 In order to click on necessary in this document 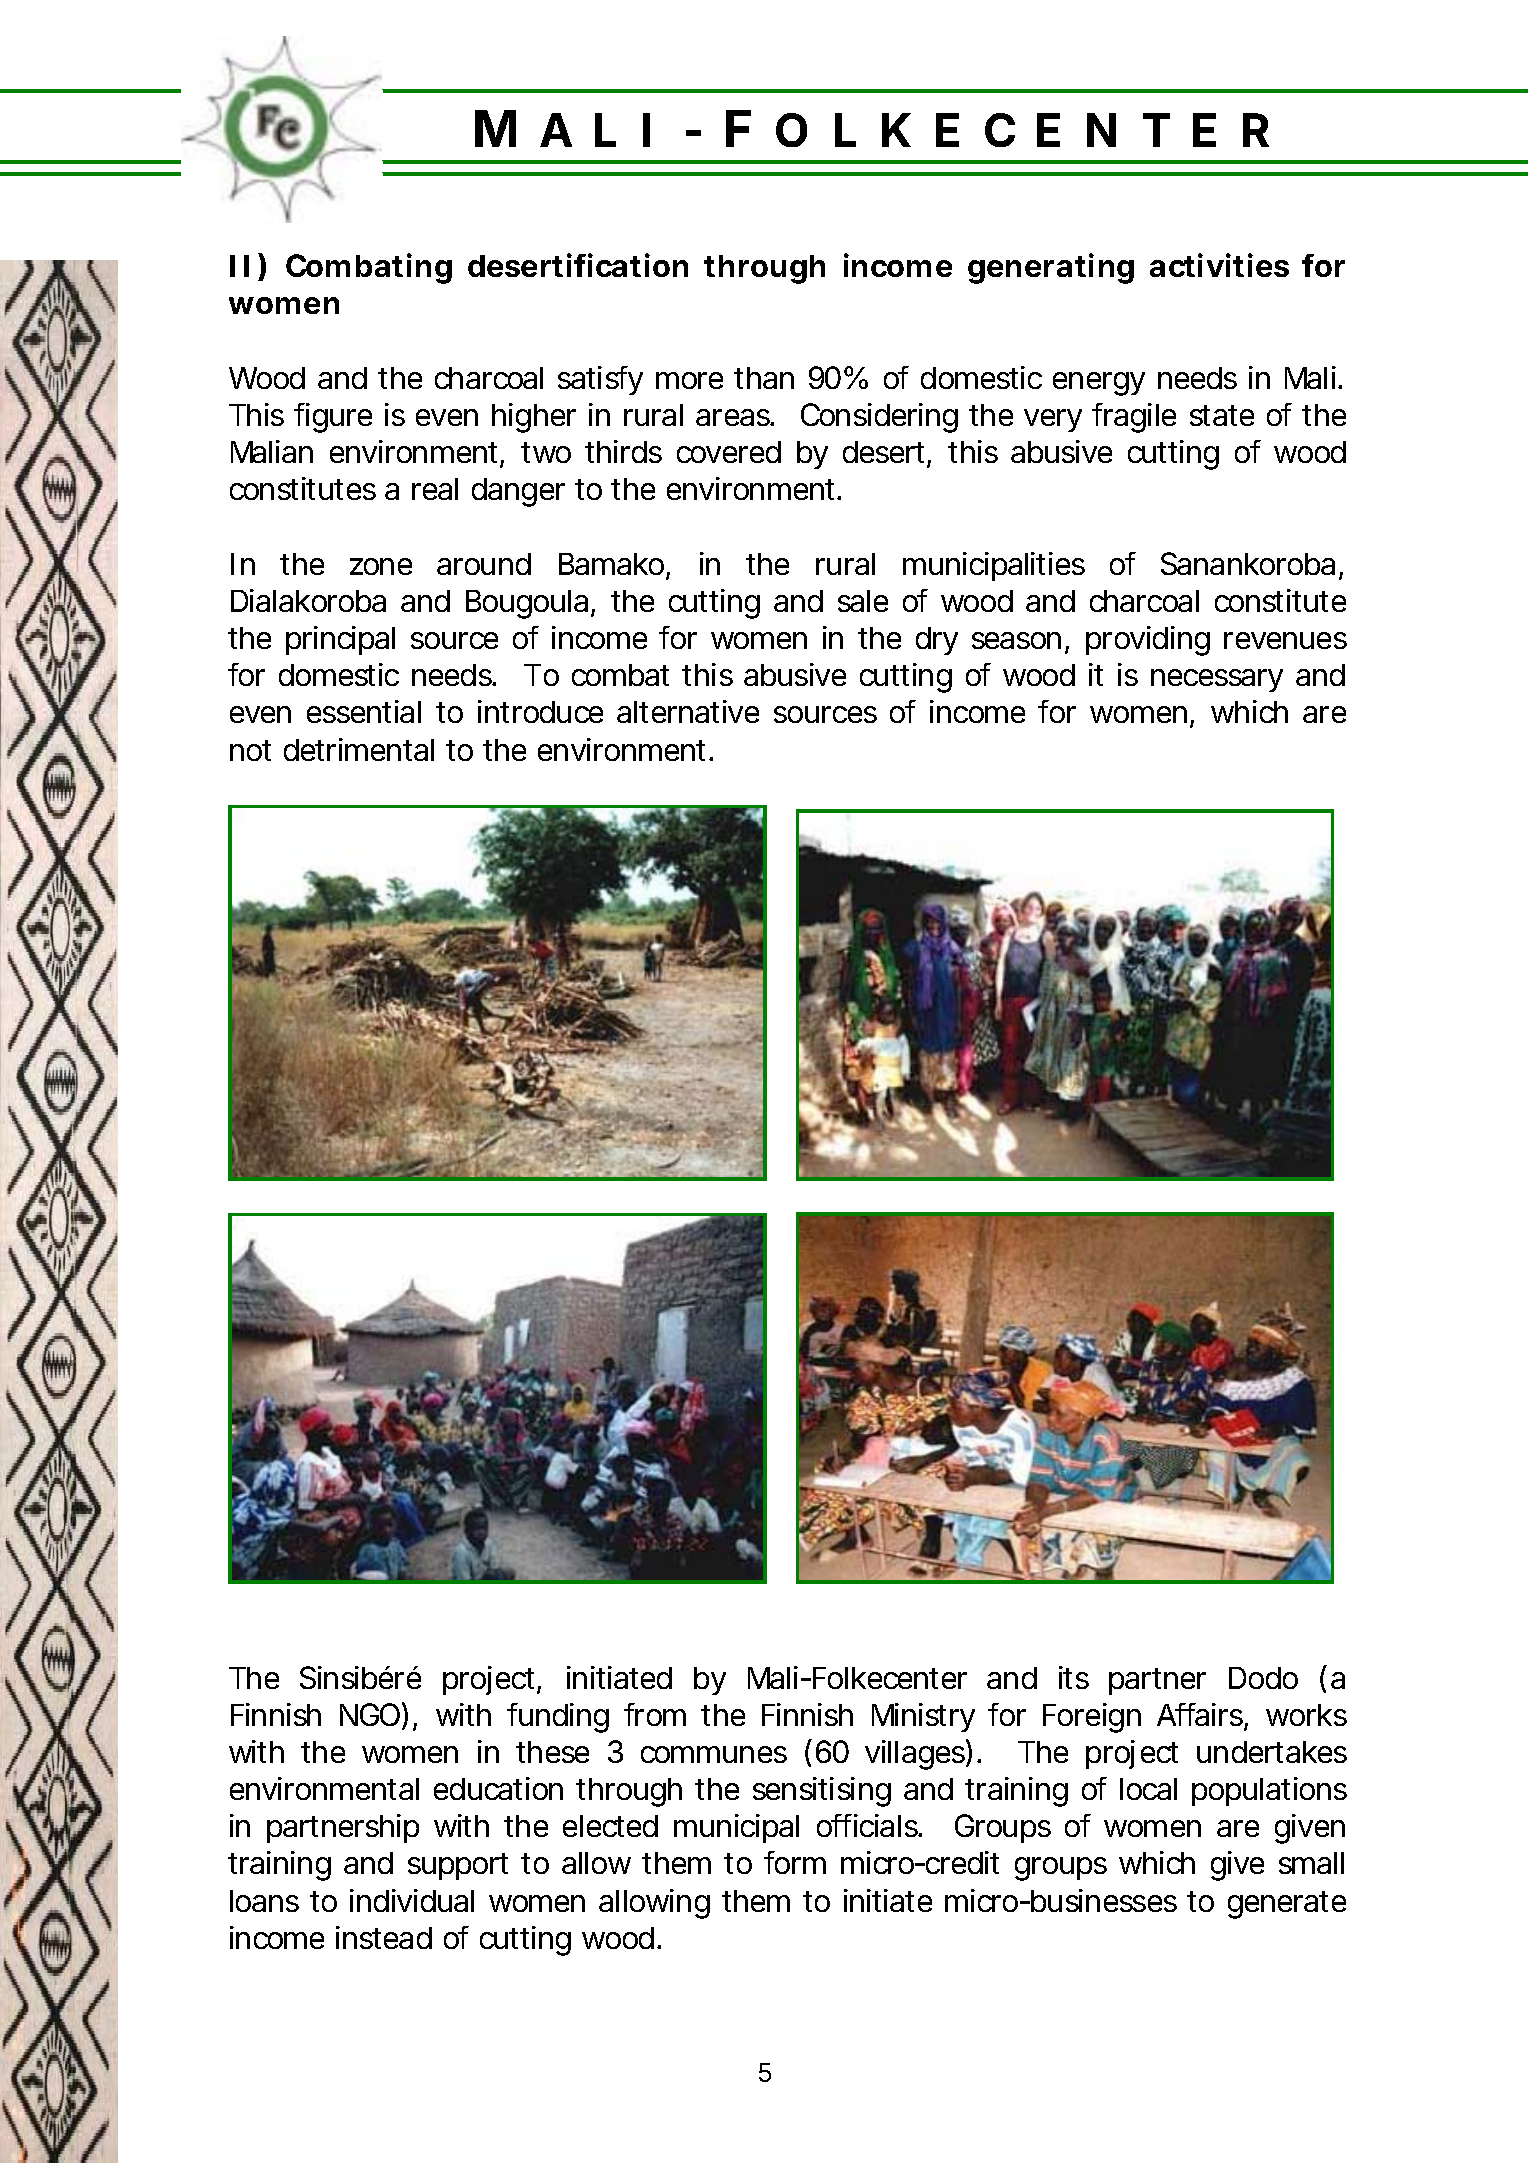, I will do `click(1217, 680)`.
